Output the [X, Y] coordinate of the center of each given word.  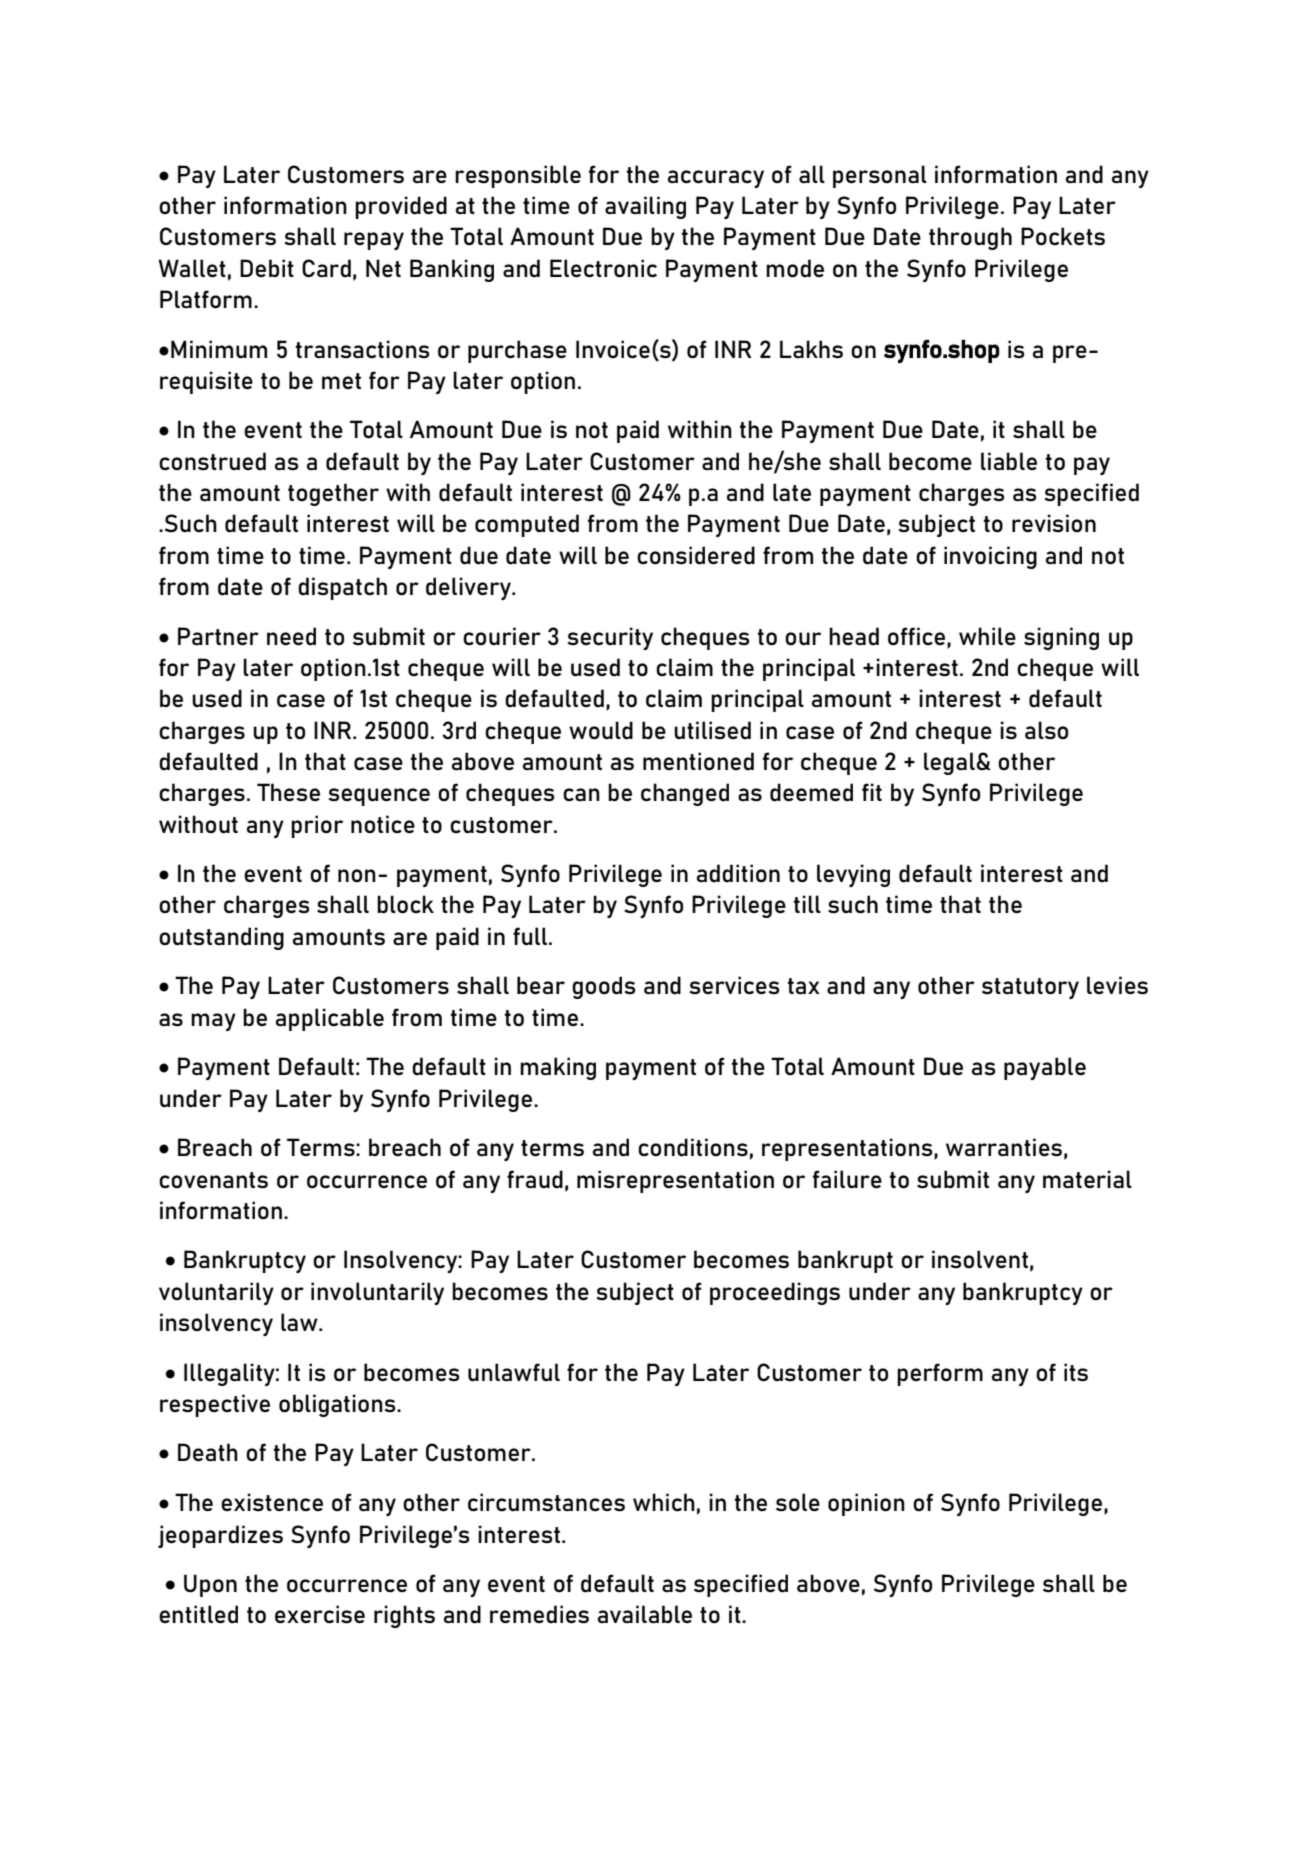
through [970, 238]
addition [738, 873]
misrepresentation [675, 1181]
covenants [213, 1180]
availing [645, 207]
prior [317, 826]
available [645, 1614]
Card [326, 268]
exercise [320, 1614]
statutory [1030, 988]
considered [696, 555]
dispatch [342, 588]
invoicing [990, 557]
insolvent [980, 1259]
